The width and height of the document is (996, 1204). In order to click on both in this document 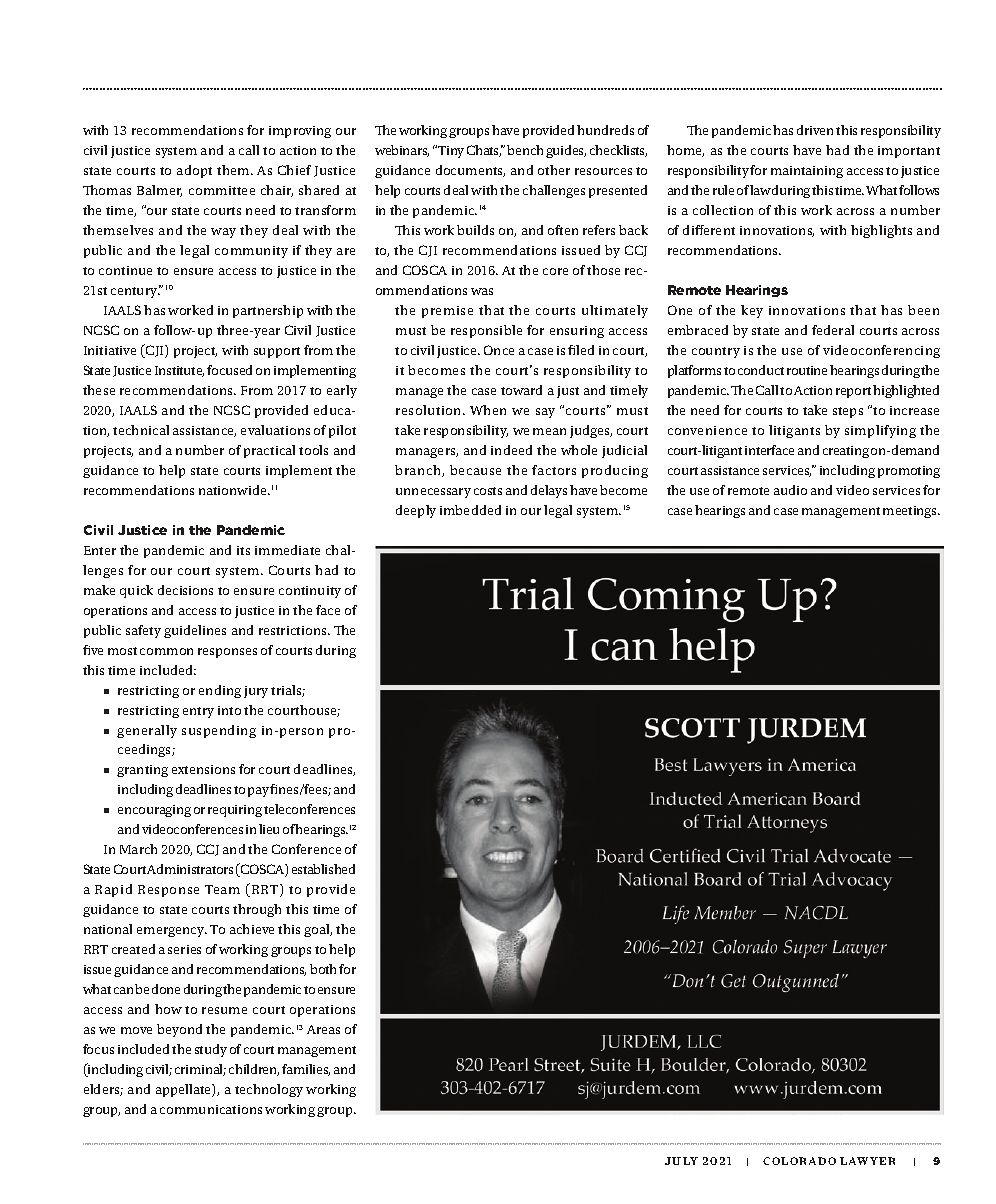, I will do `click(323, 969)`.
